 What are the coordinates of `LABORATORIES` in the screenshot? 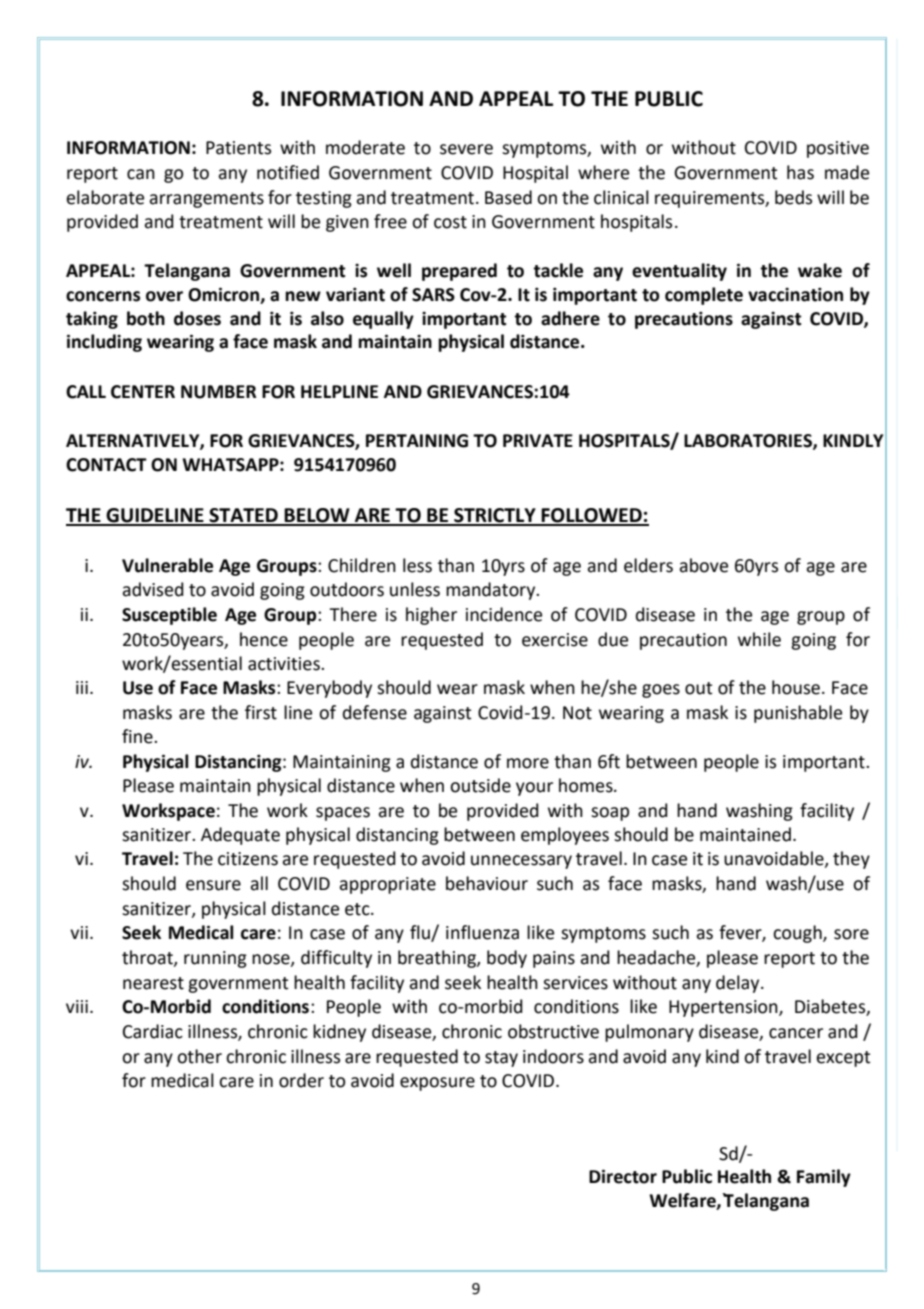 It's located at (749, 441).
